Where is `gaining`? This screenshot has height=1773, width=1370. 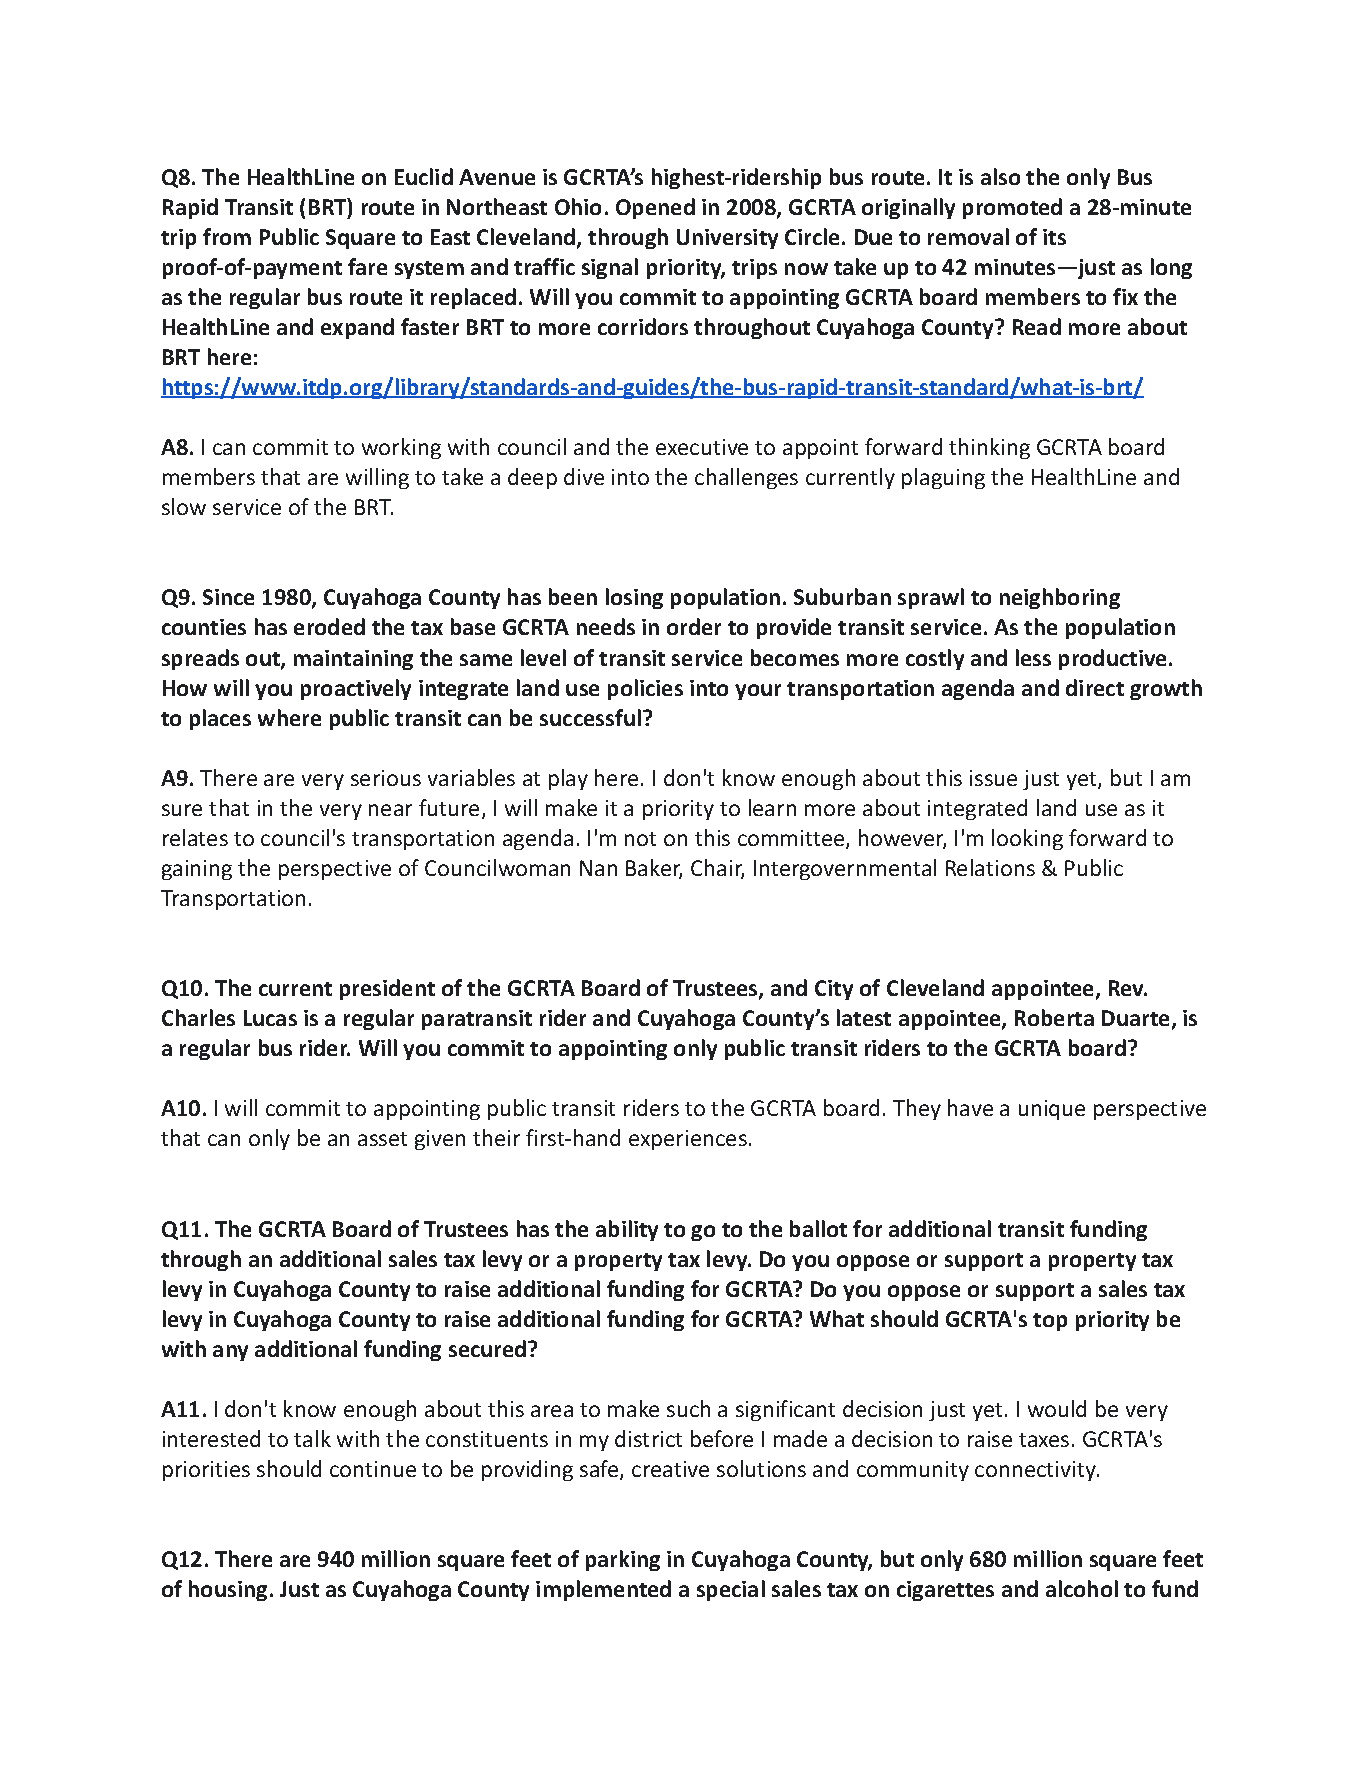 gaining is located at coordinates (197, 870).
